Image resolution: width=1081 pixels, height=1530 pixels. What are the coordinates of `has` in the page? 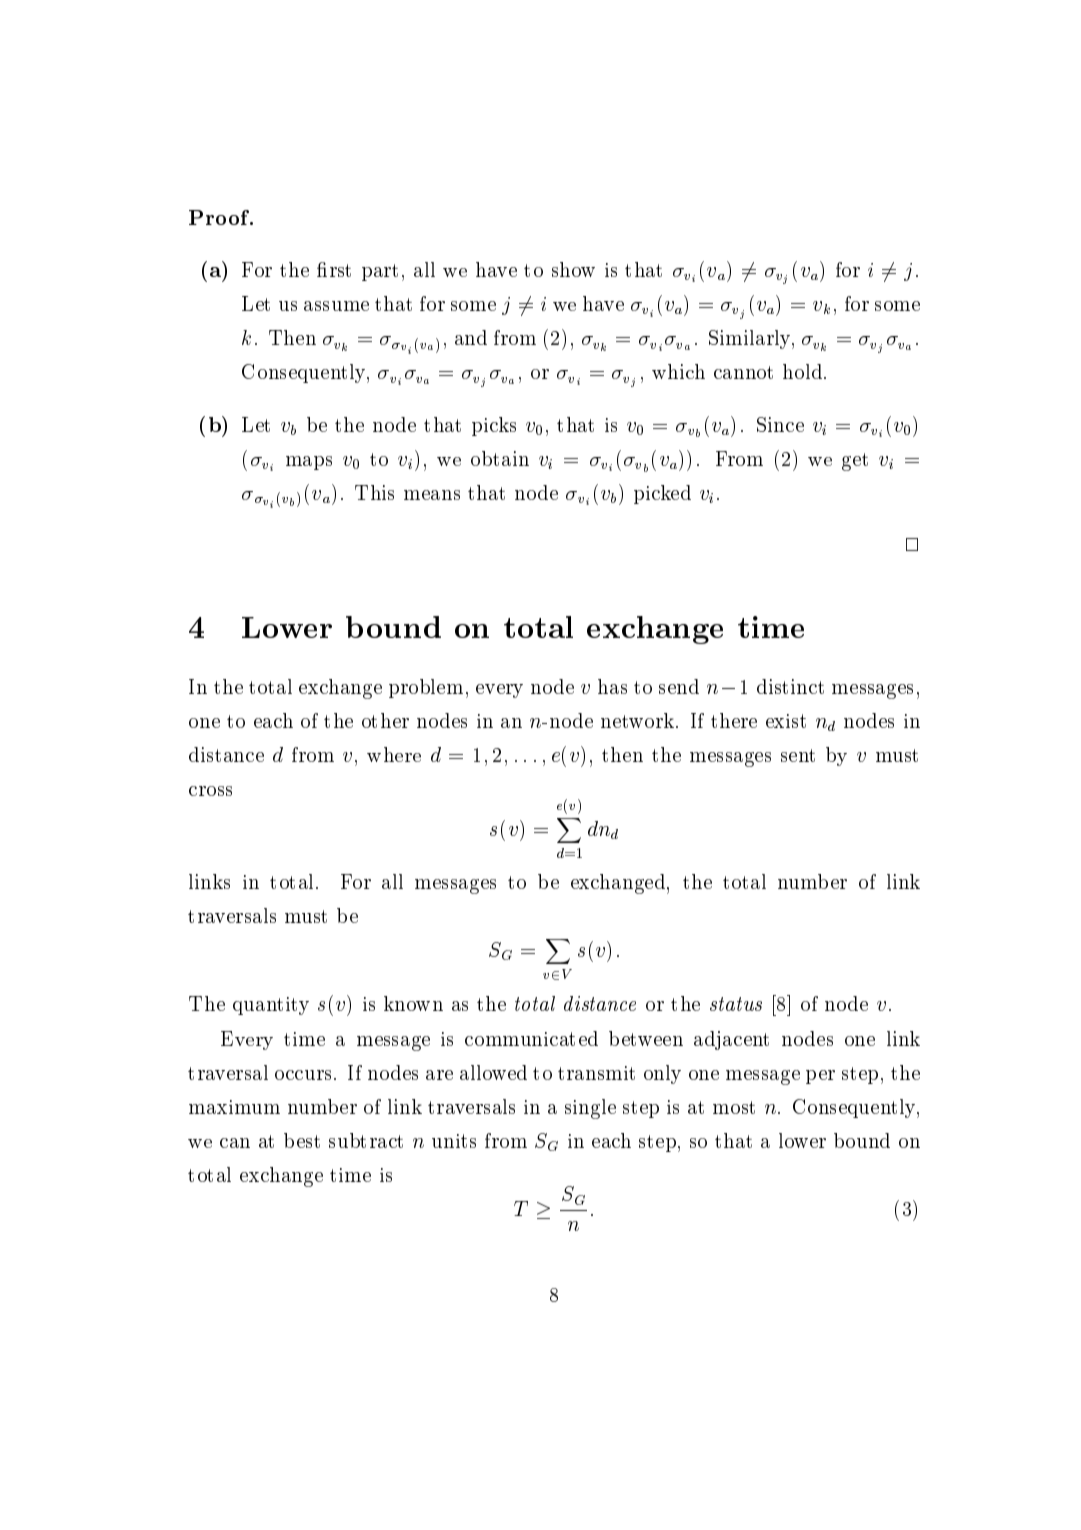 It's located at (612, 686).
